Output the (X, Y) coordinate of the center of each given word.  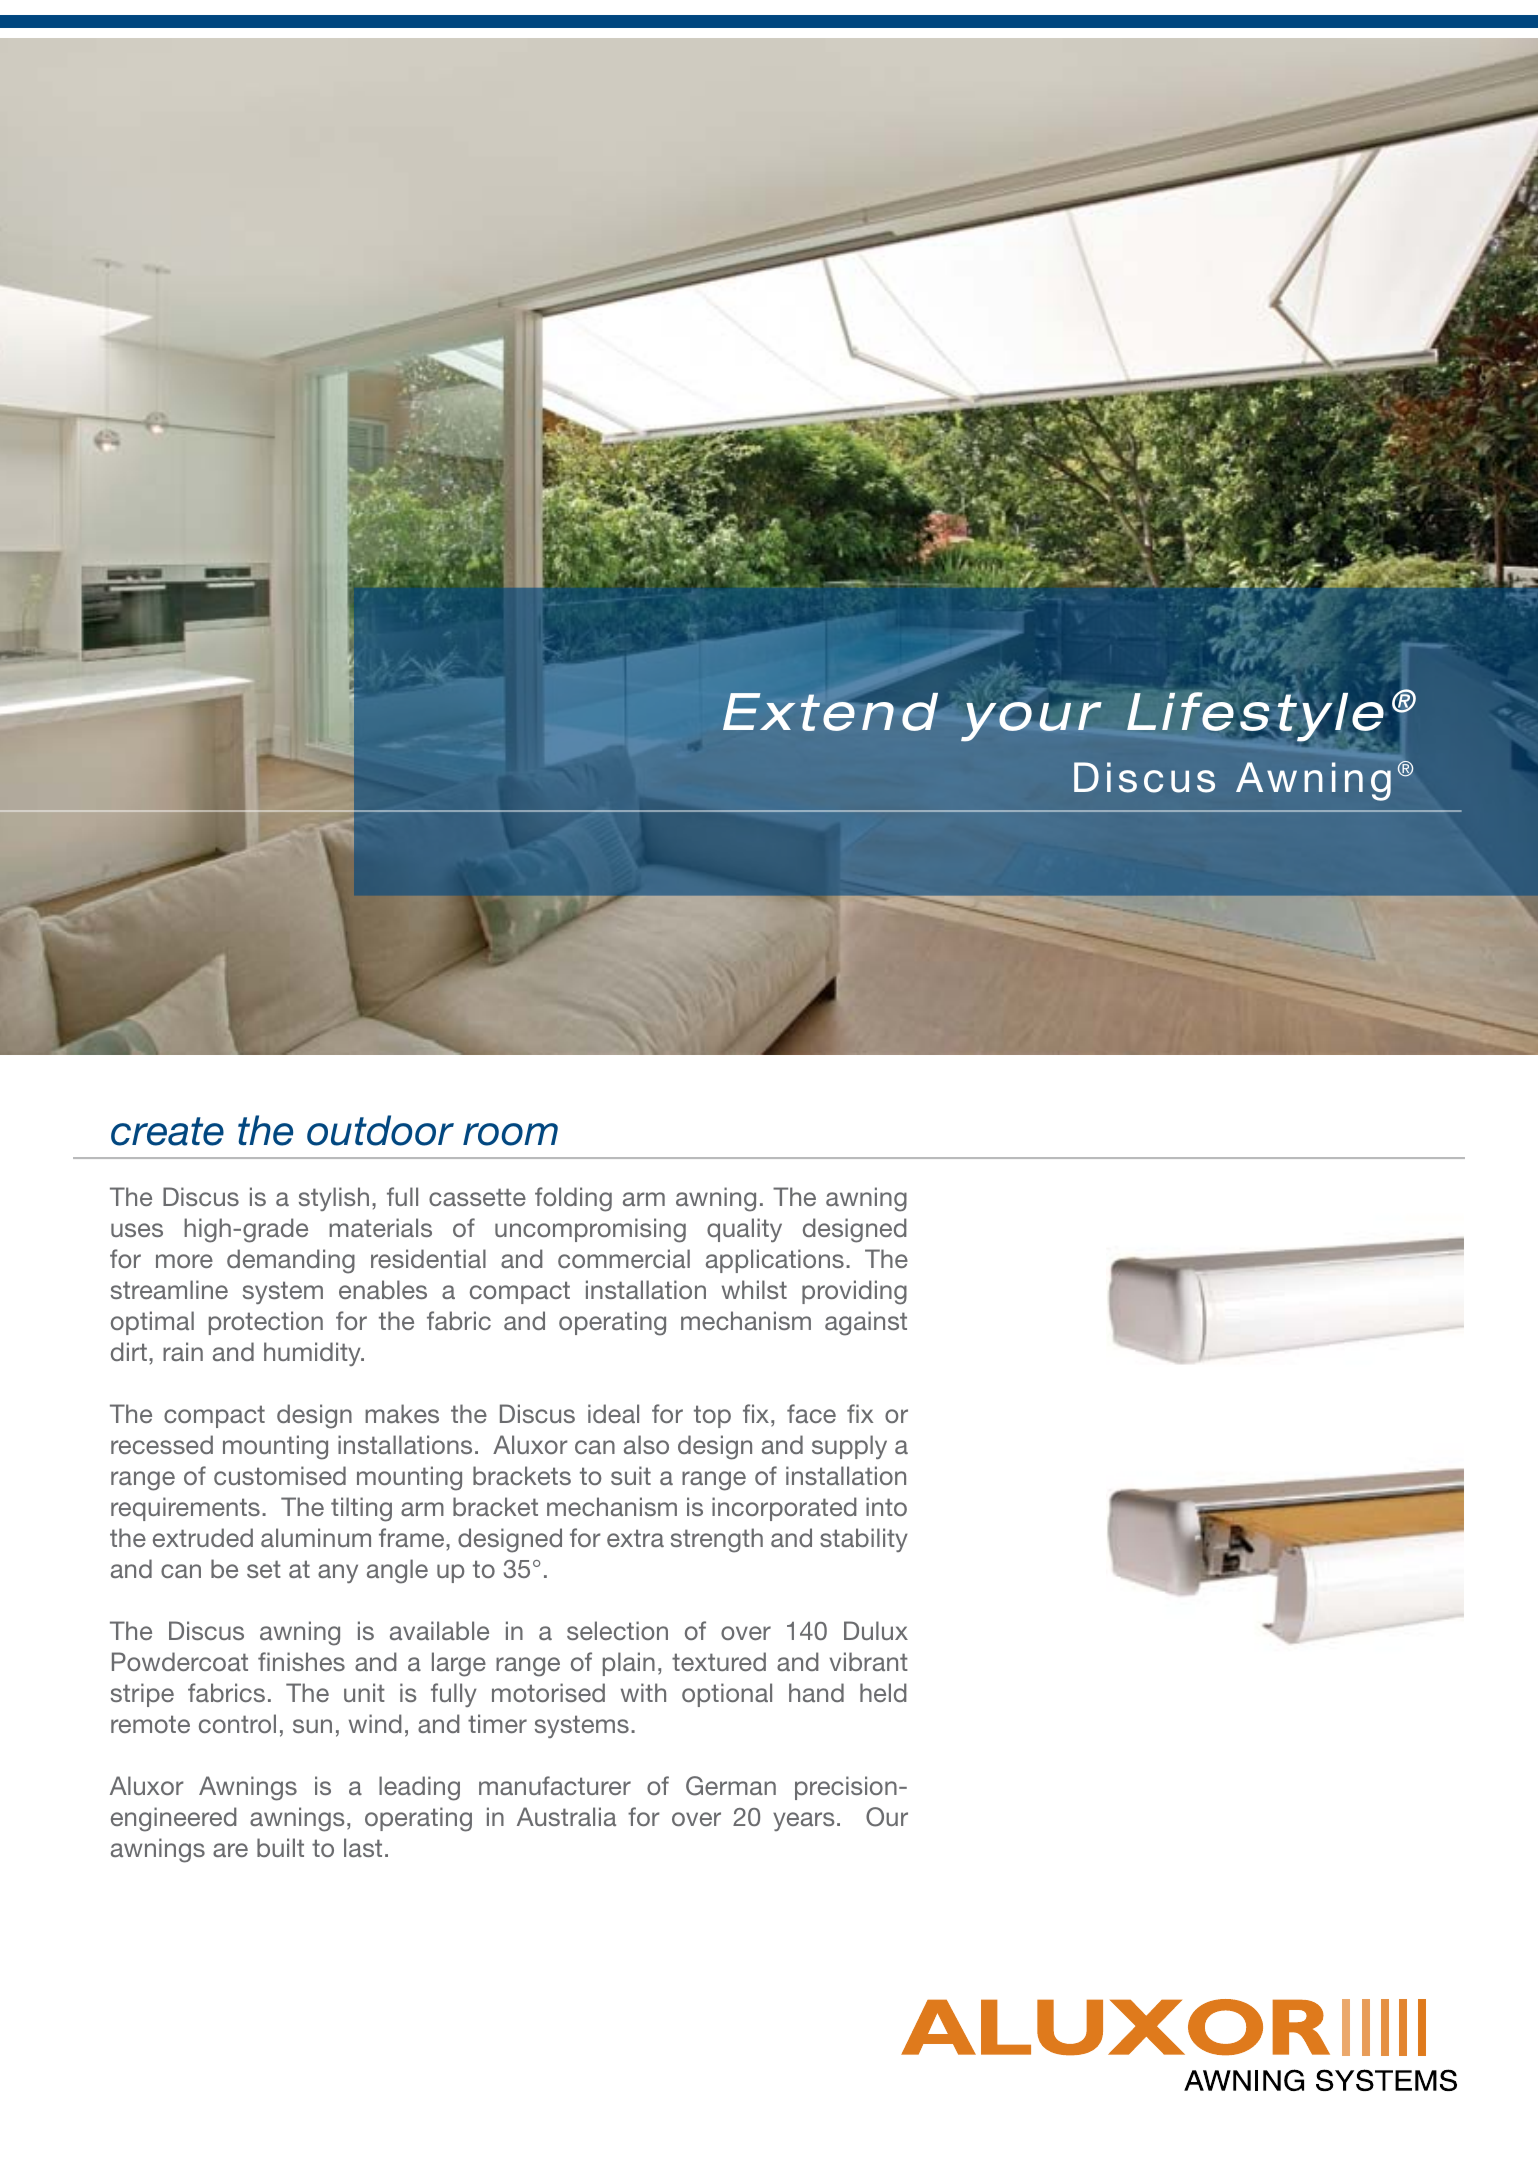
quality (744, 1230)
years (804, 1821)
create (167, 1131)
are (230, 1850)
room (510, 1134)
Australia (566, 1816)
